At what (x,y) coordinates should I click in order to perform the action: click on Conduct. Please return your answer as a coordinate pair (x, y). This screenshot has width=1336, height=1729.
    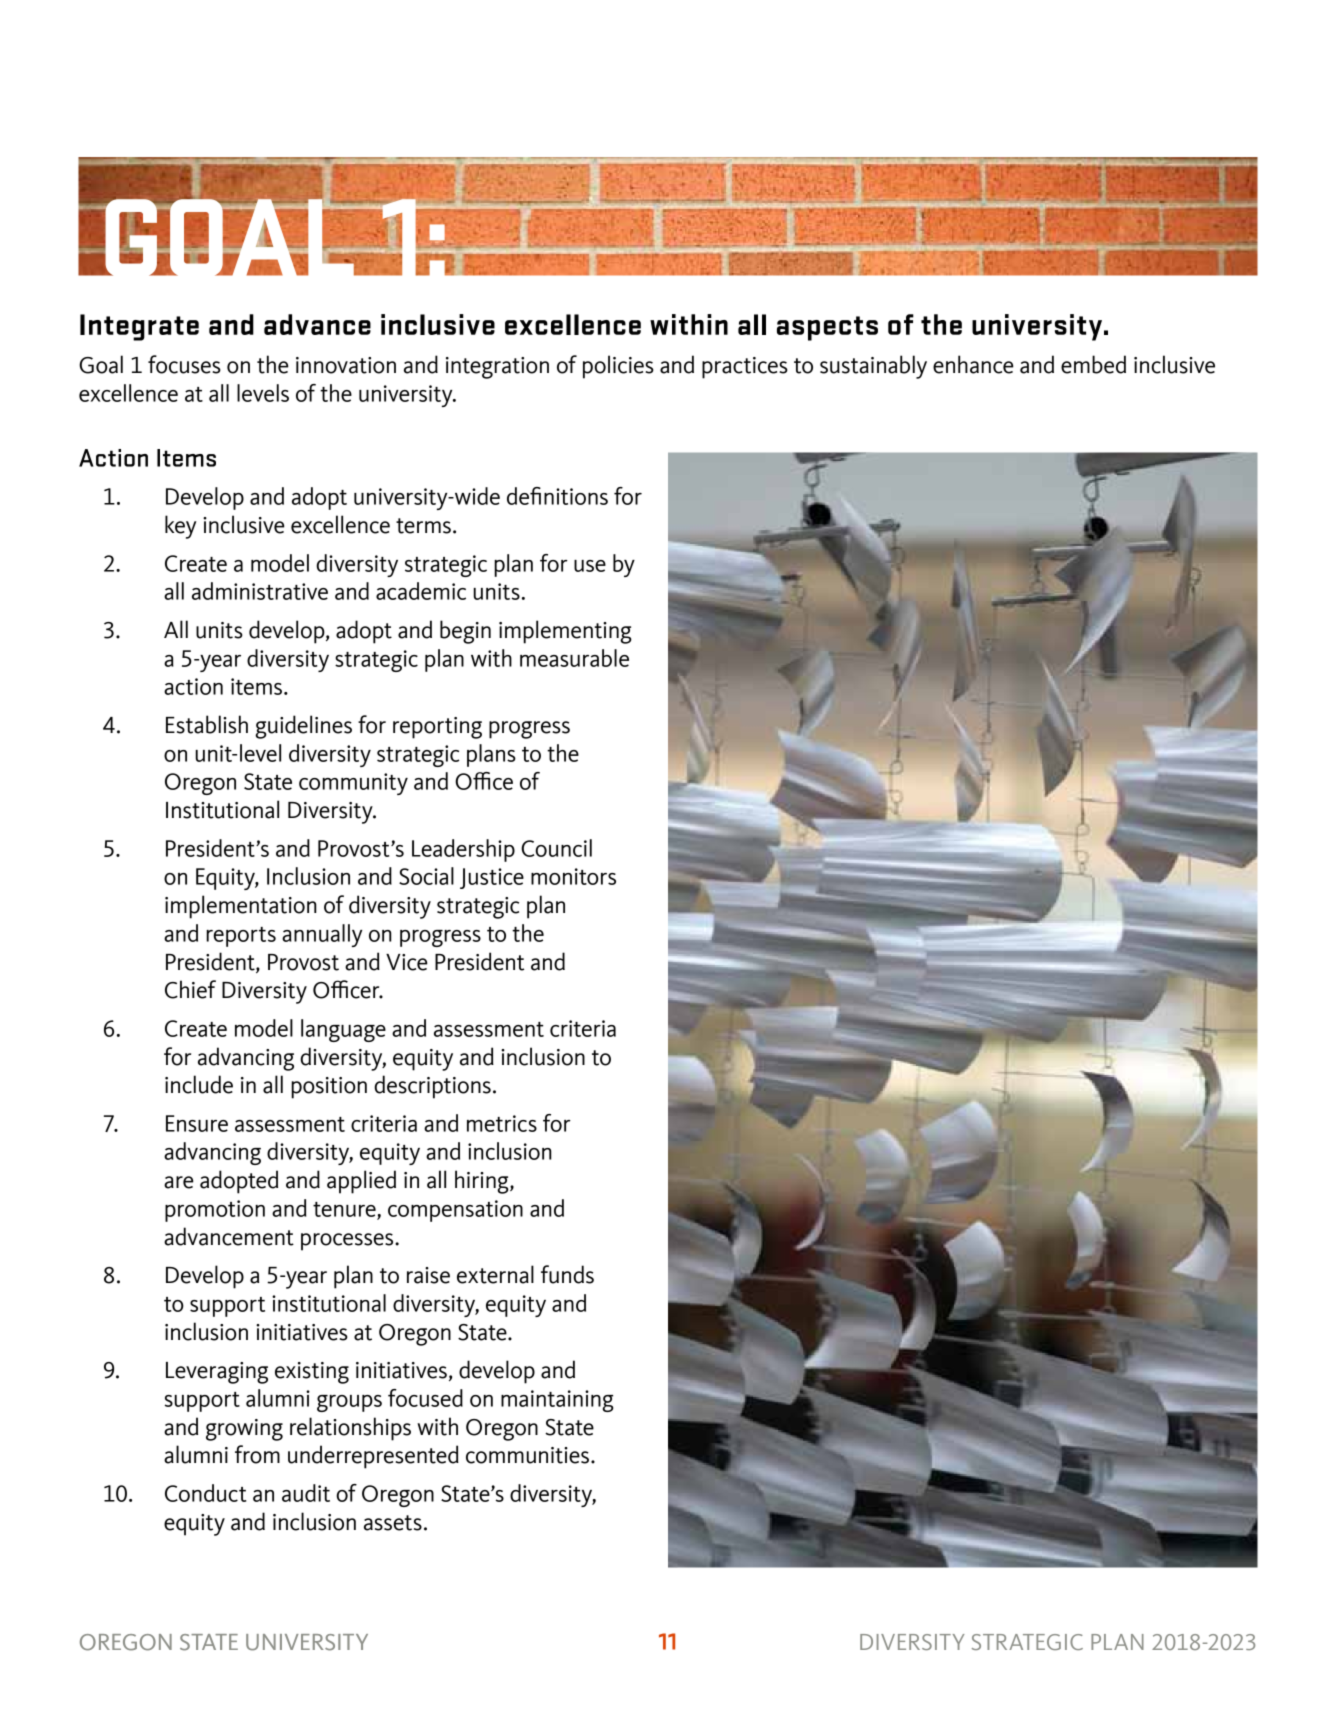
    Looking at the image, I should click on (205, 1493).
